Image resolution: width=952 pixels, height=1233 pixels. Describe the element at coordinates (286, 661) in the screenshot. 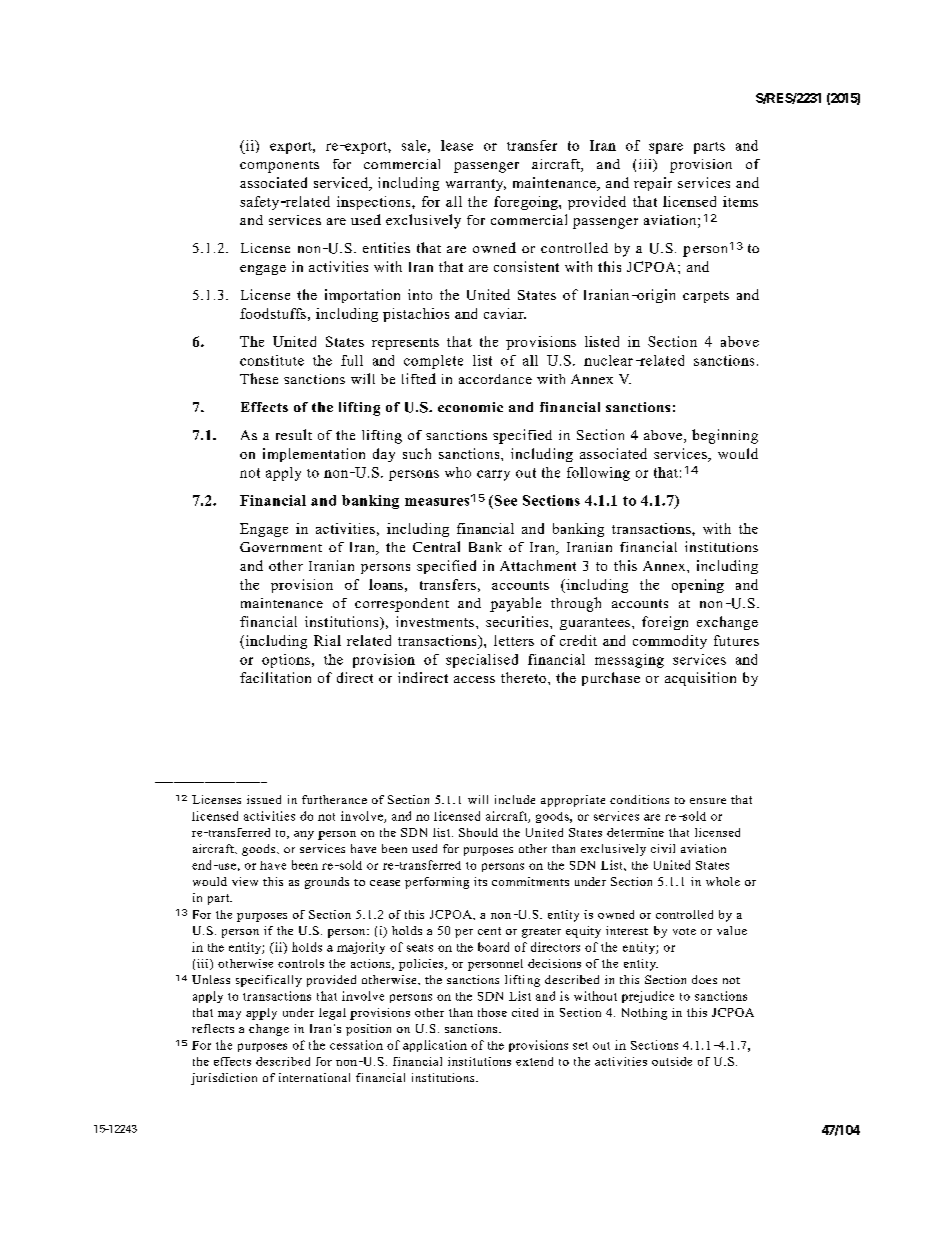

I see `options` at that location.
